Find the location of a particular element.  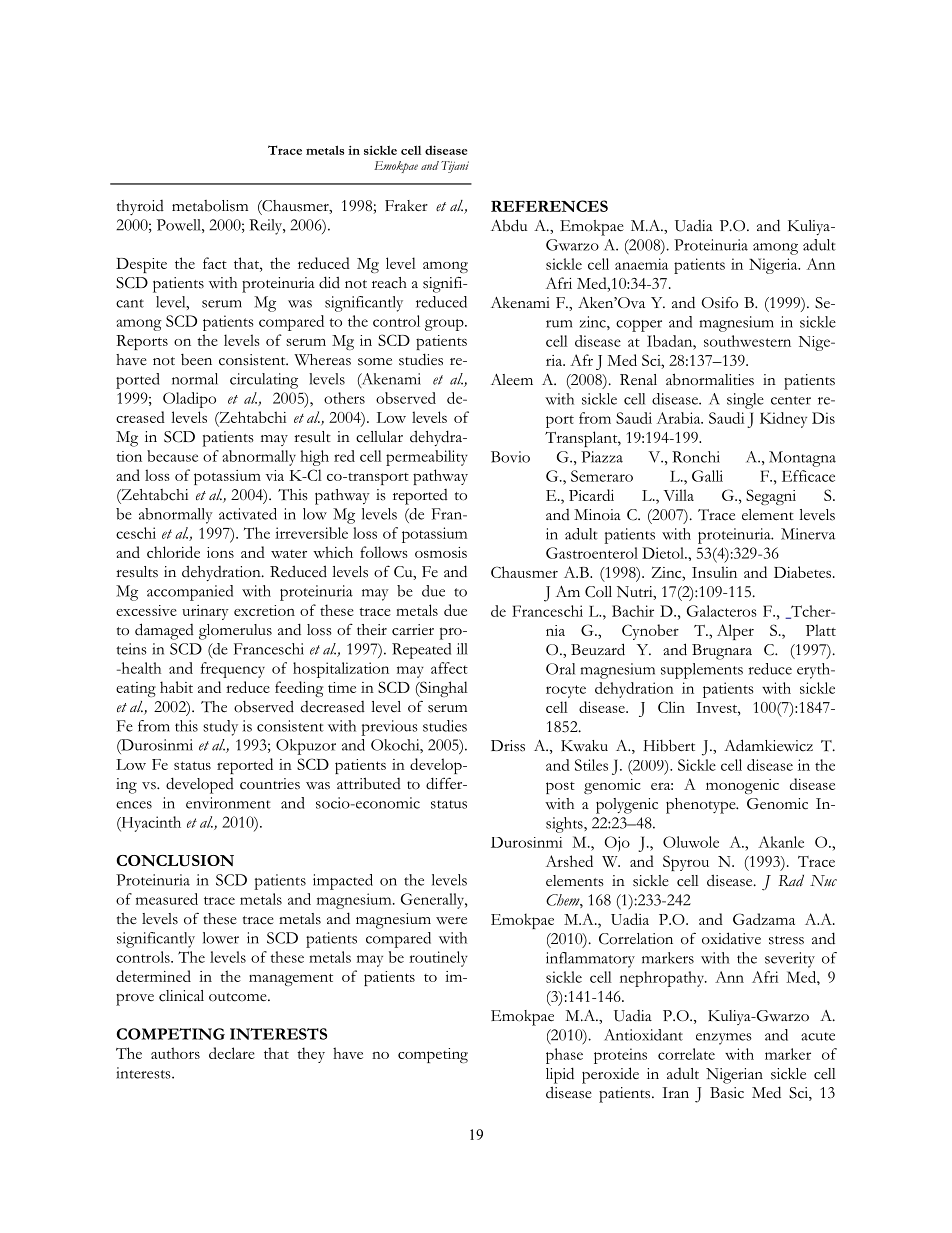

reach is located at coordinates (389, 283).
